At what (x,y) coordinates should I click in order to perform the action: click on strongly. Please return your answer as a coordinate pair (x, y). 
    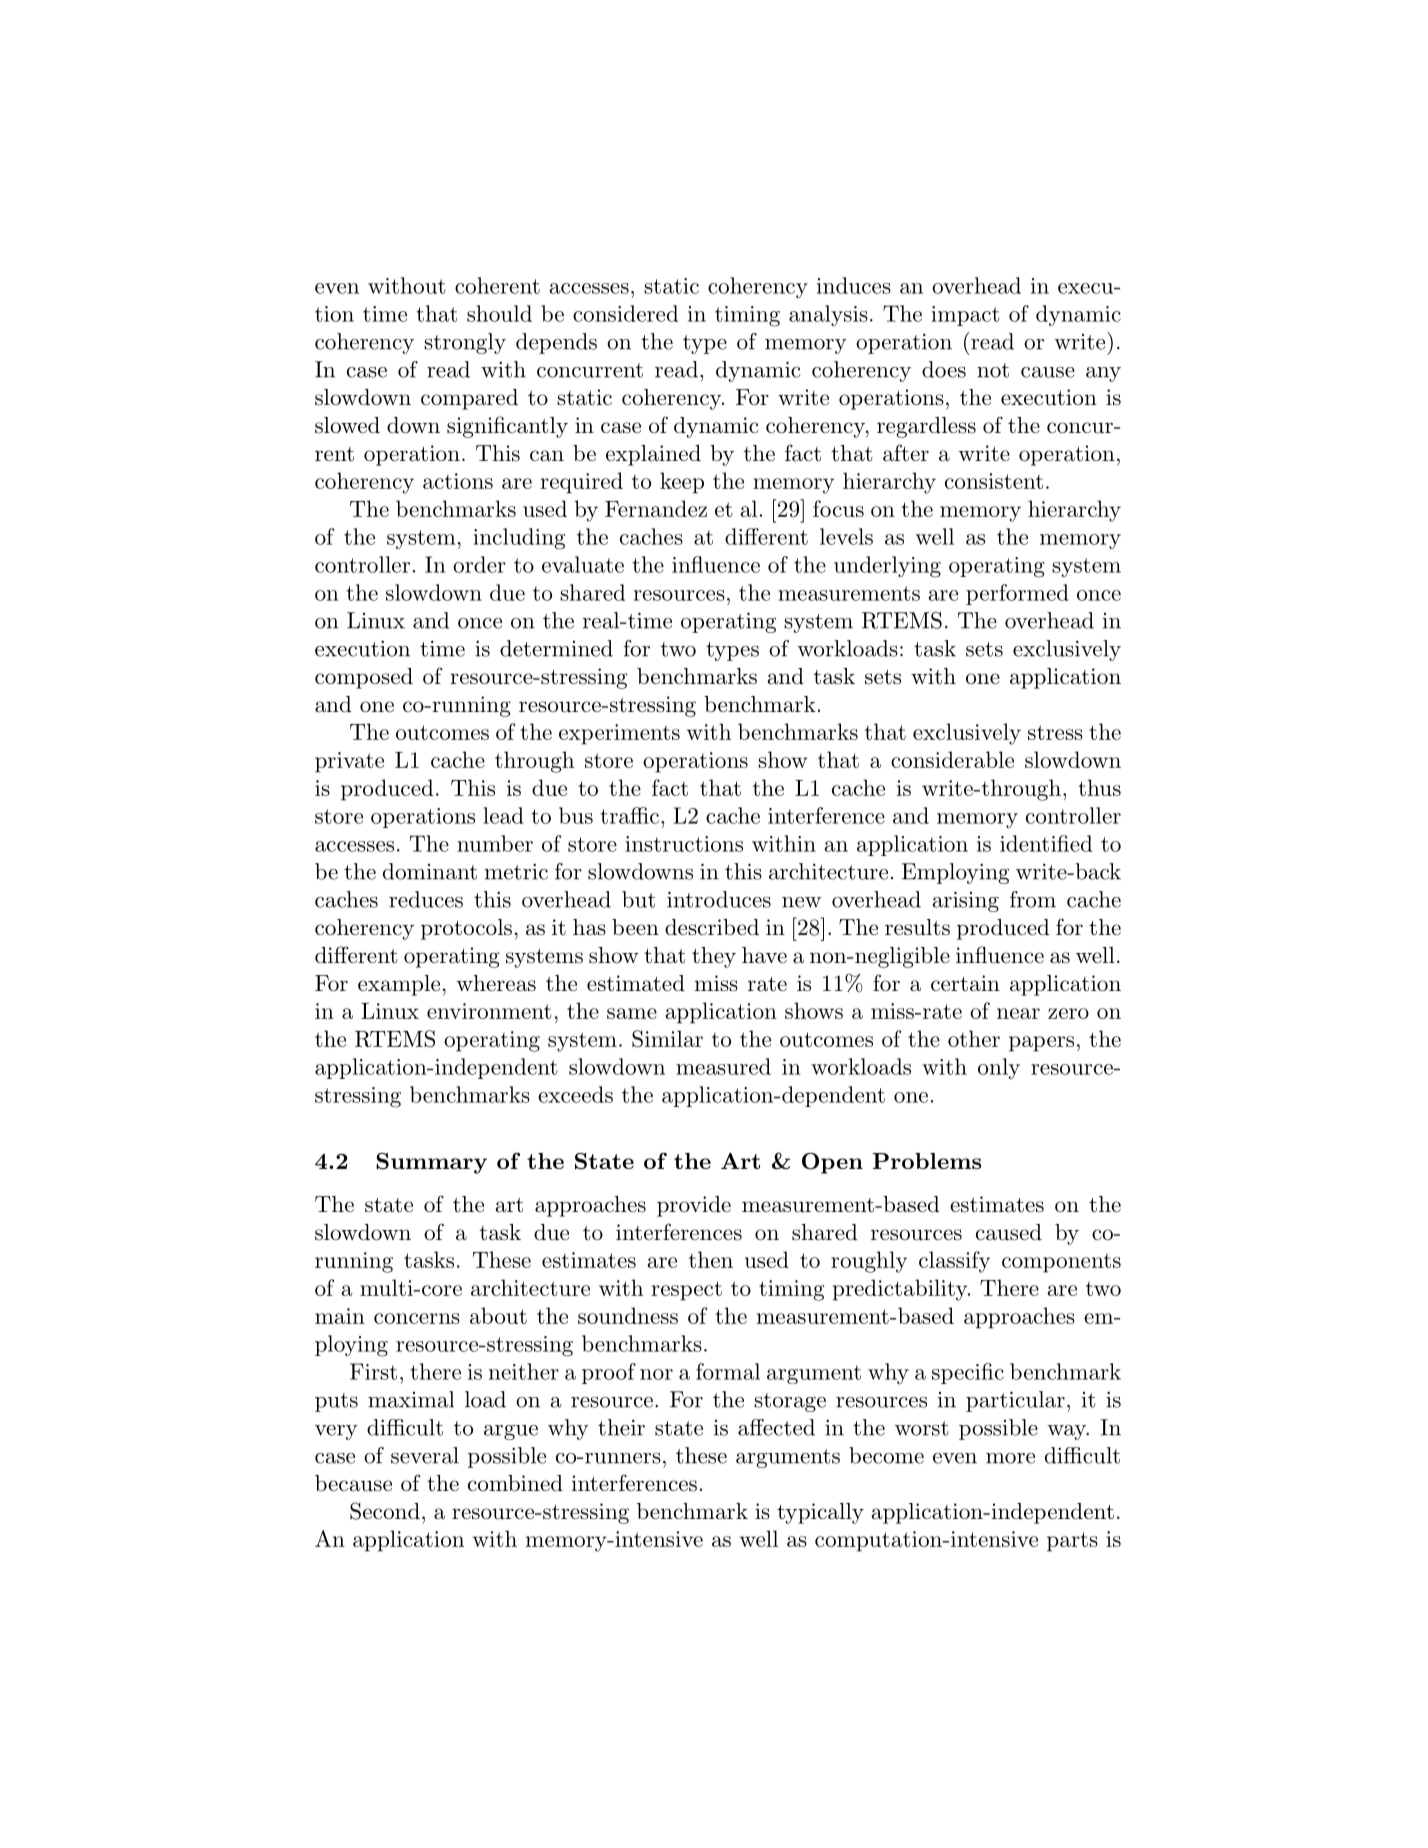
    Looking at the image, I should click on (465, 343).
